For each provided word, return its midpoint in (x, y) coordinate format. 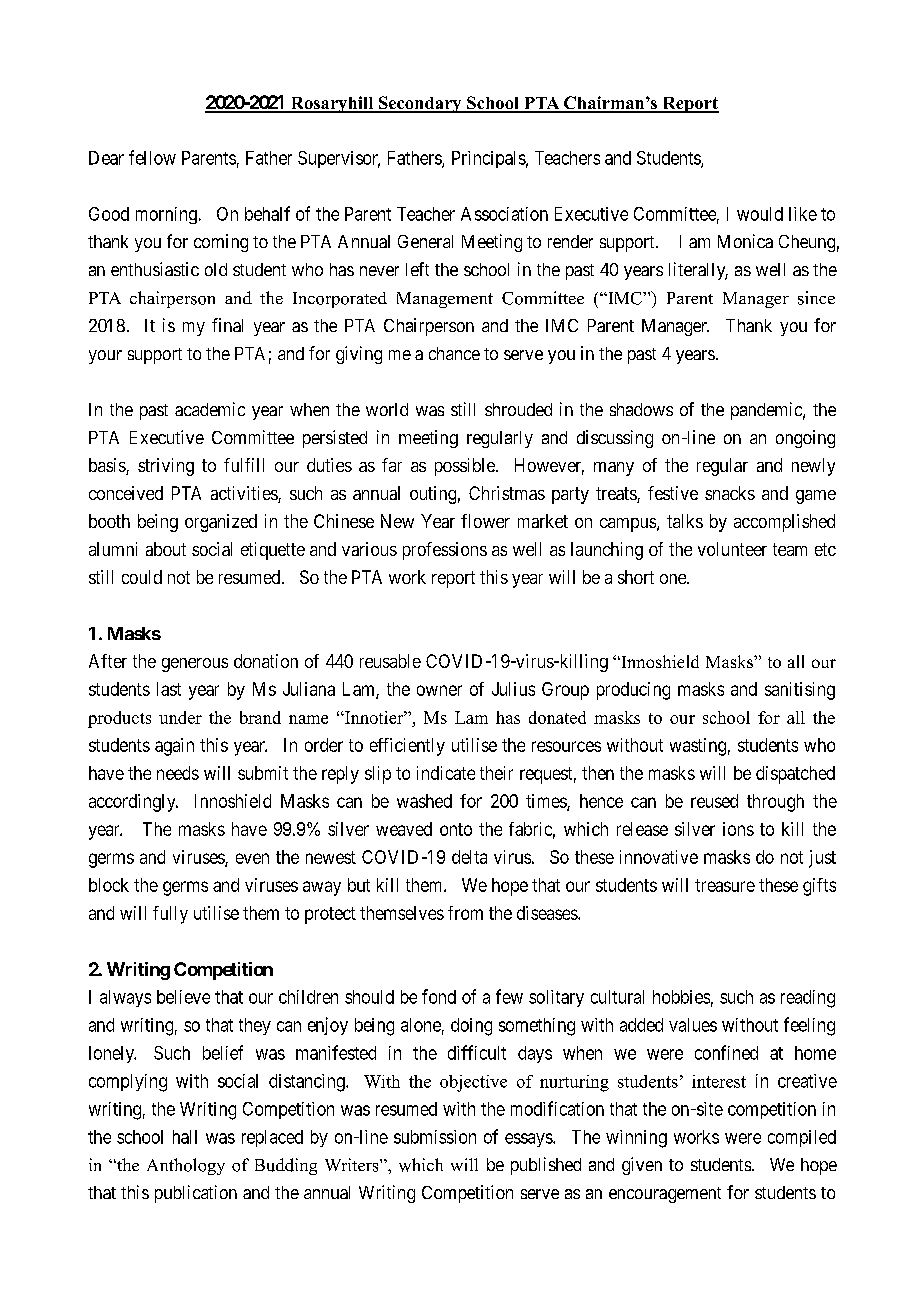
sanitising (800, 691)
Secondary (420, 104)
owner (439, 690)
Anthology (186, 1166)
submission (435, 1137)
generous (195, 665)
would (760, 214)
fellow (152, 157)
